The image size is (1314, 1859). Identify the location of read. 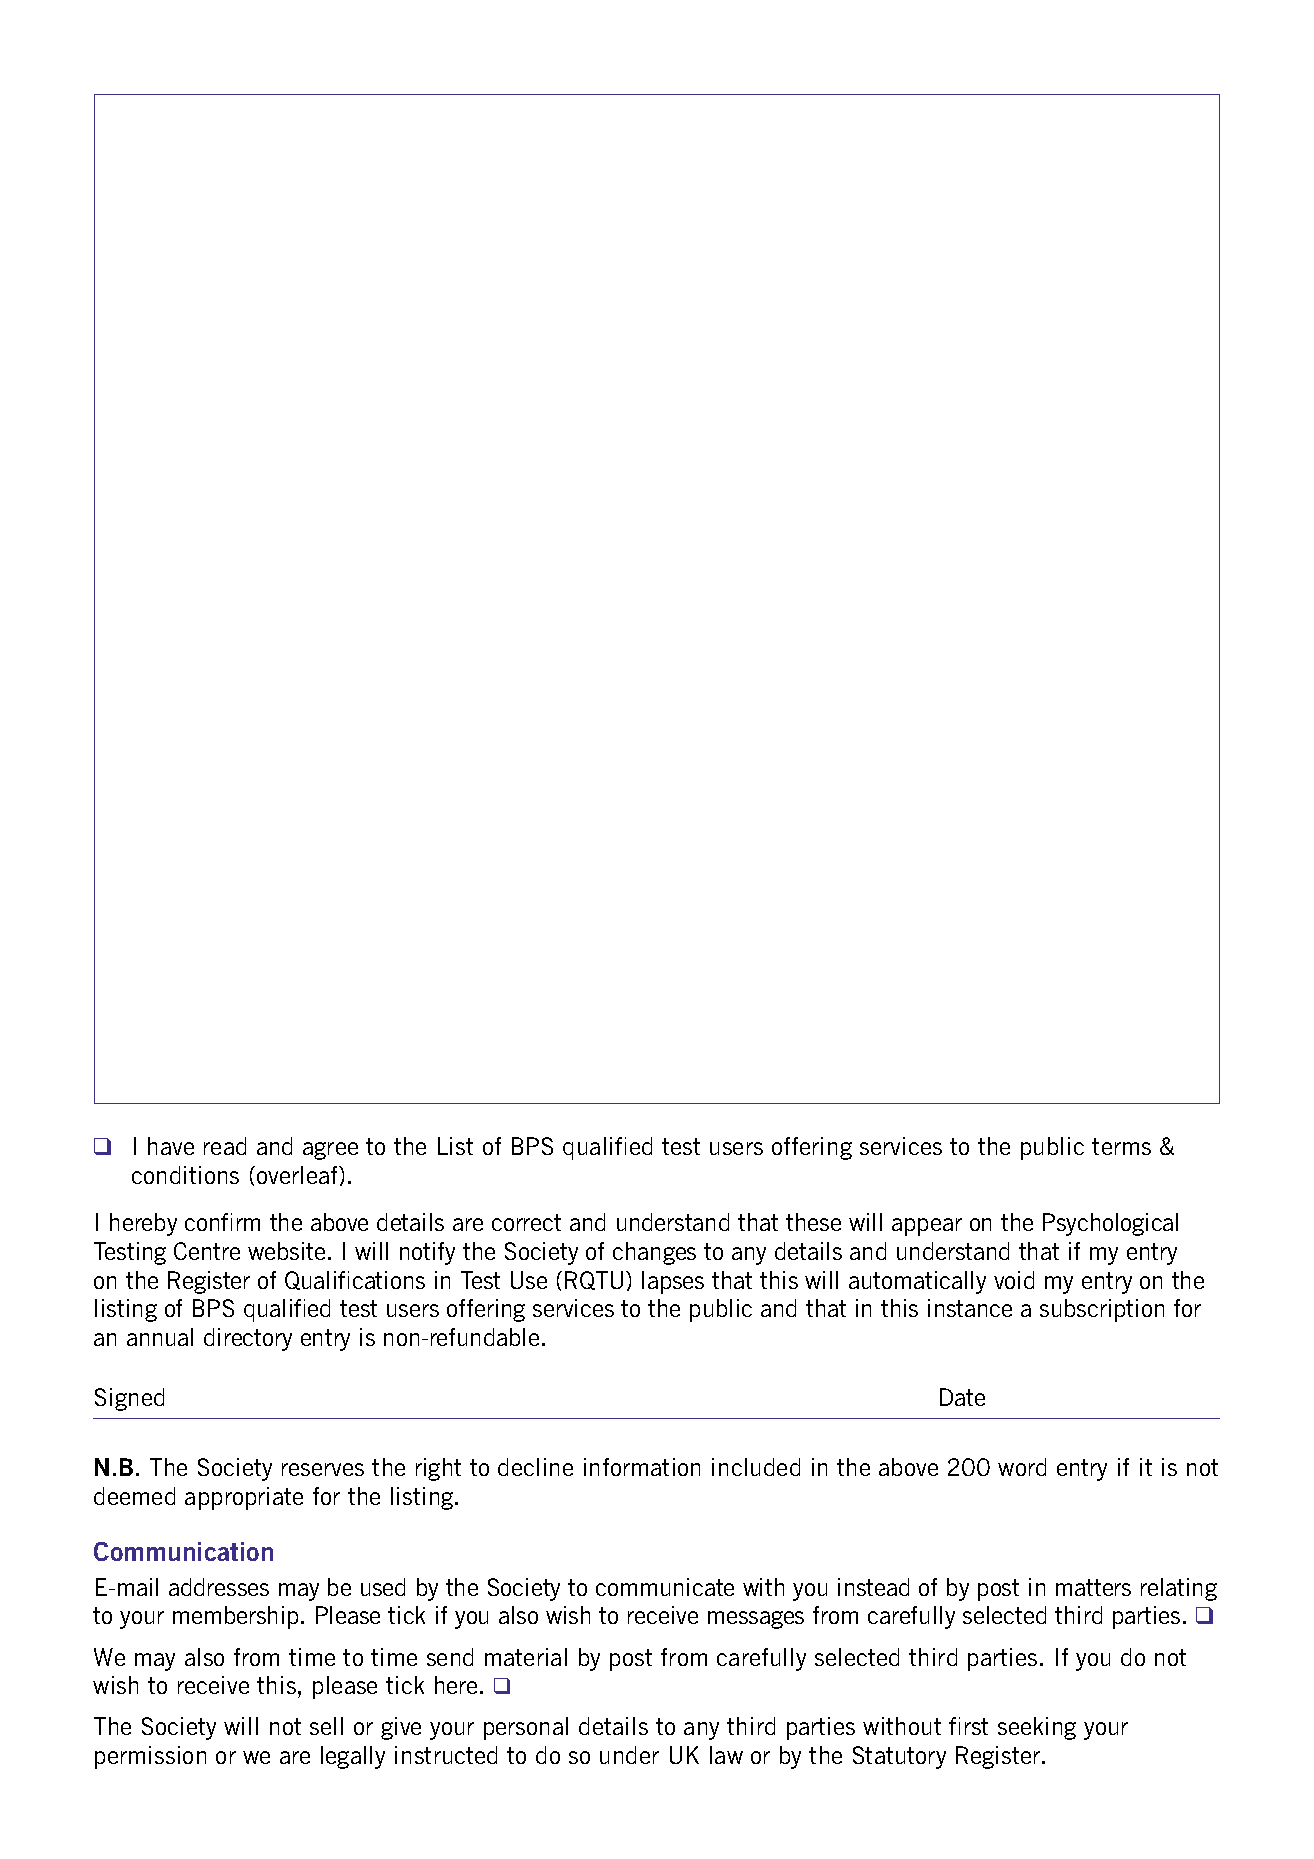
(225, 1146).
